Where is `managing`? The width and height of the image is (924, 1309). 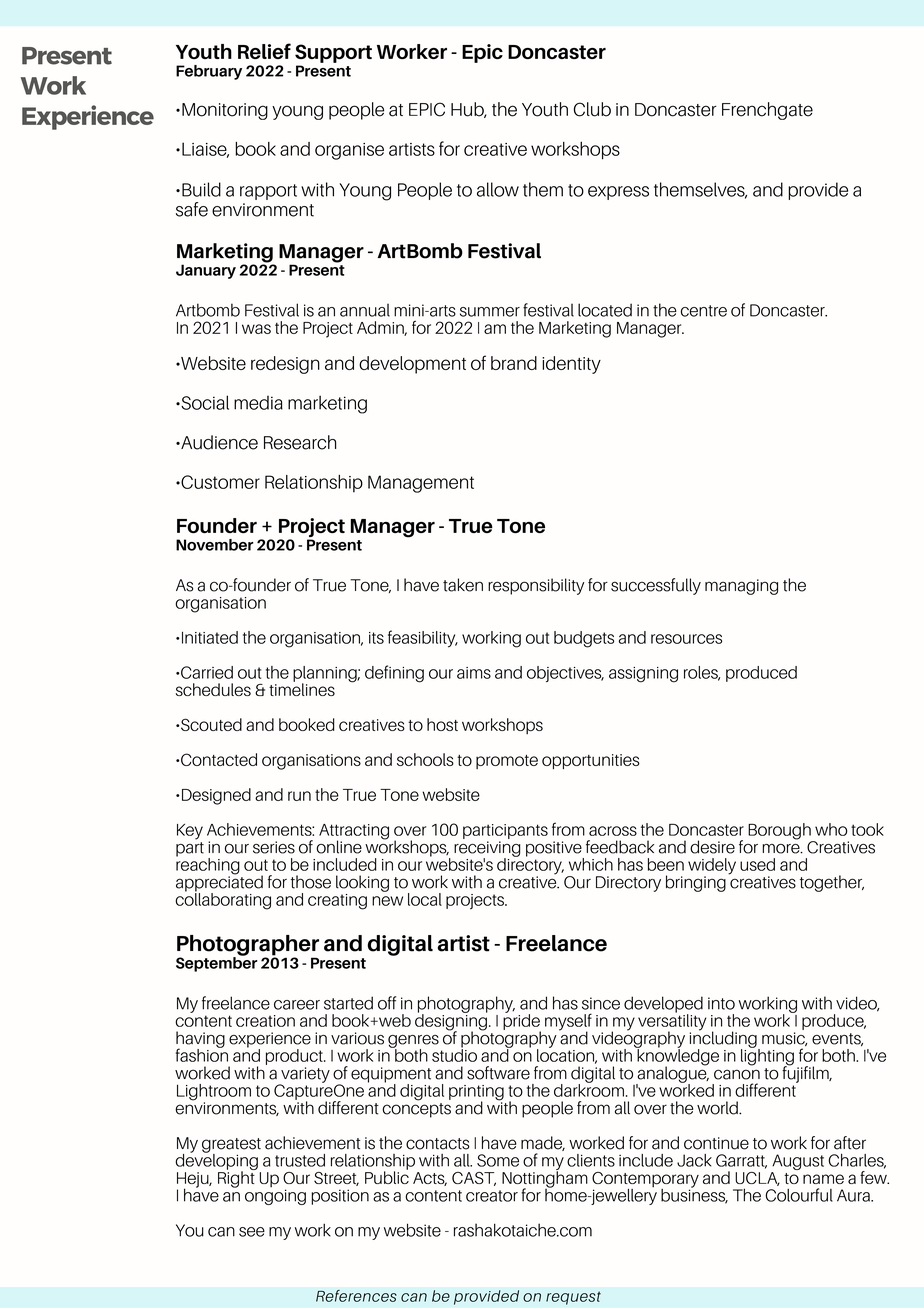
managing is located at coordinates (741, 587).
